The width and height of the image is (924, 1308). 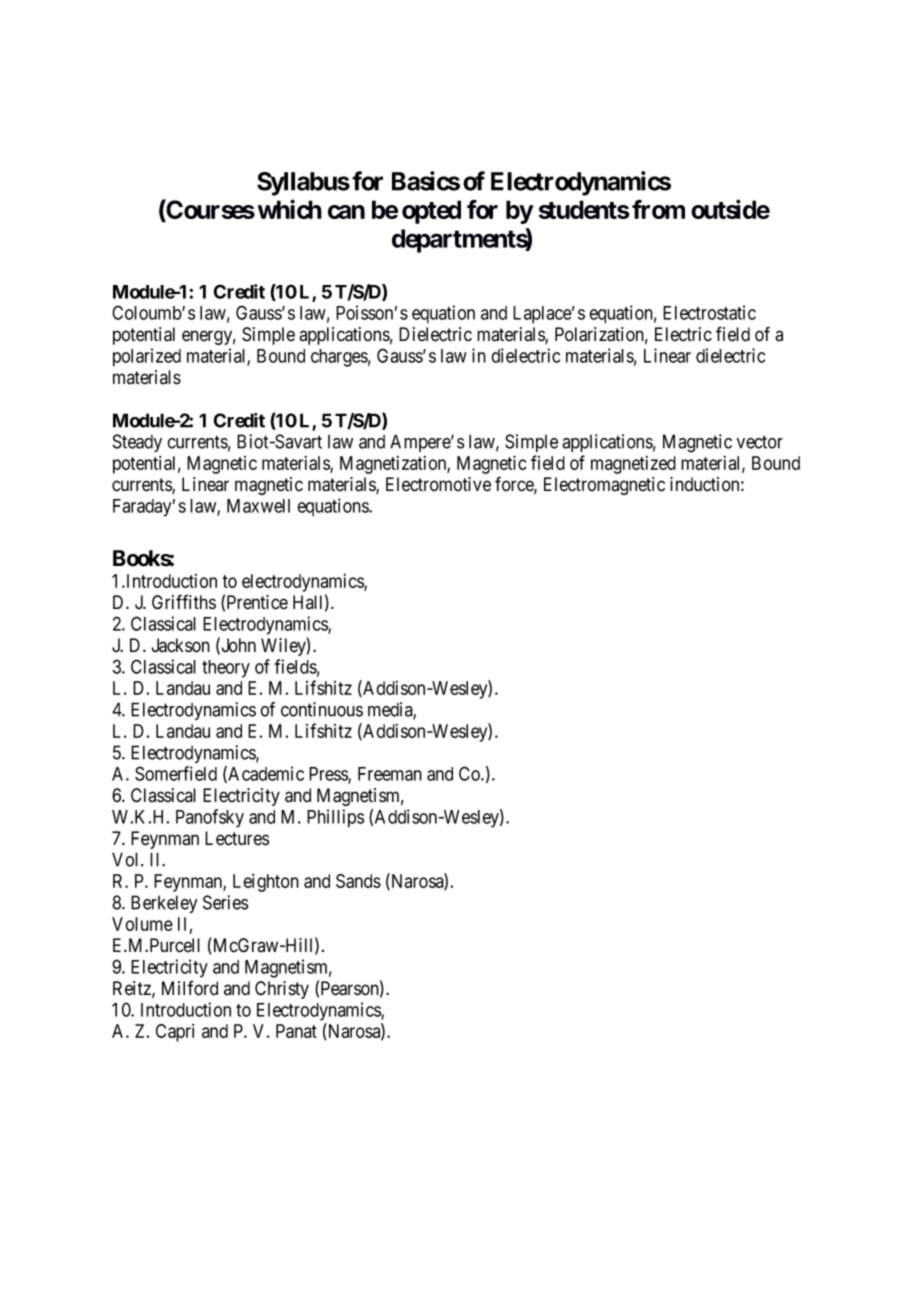 What do you see at coordinates (658, 209) in the image?
I see `from` at bounding box center [658, 209].
